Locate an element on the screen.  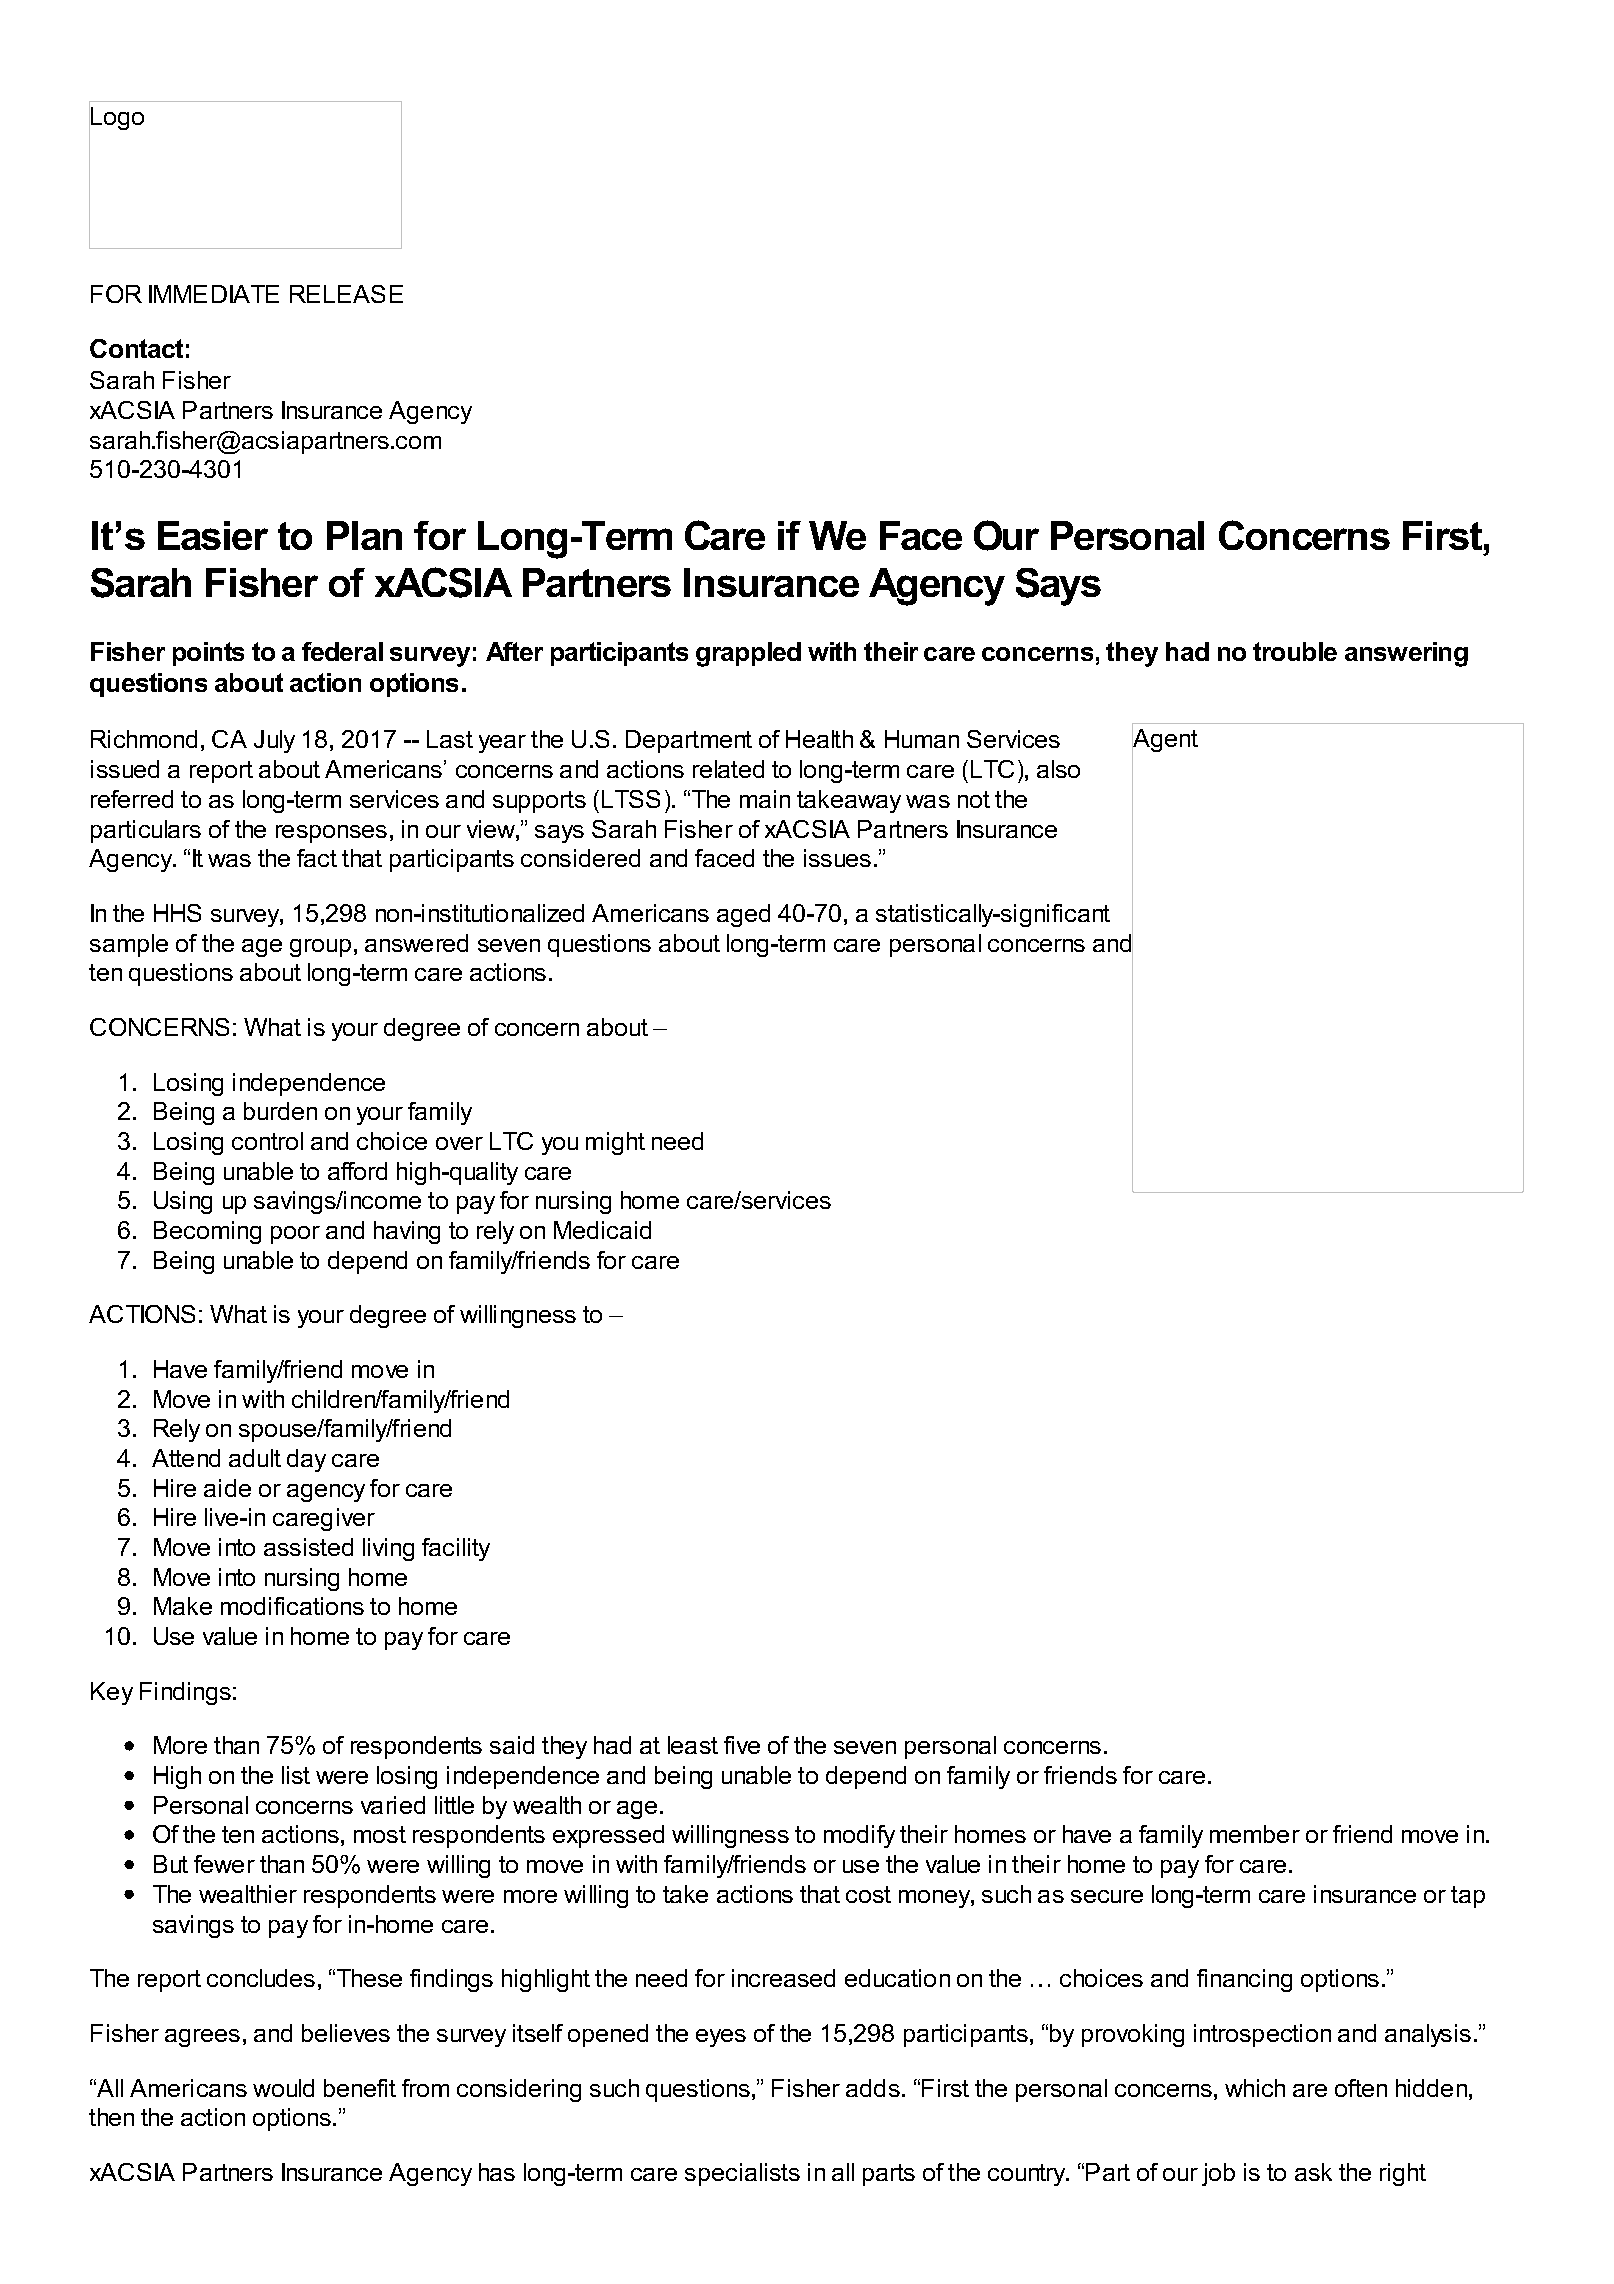
poor is located at coordinates (295, 1235).
